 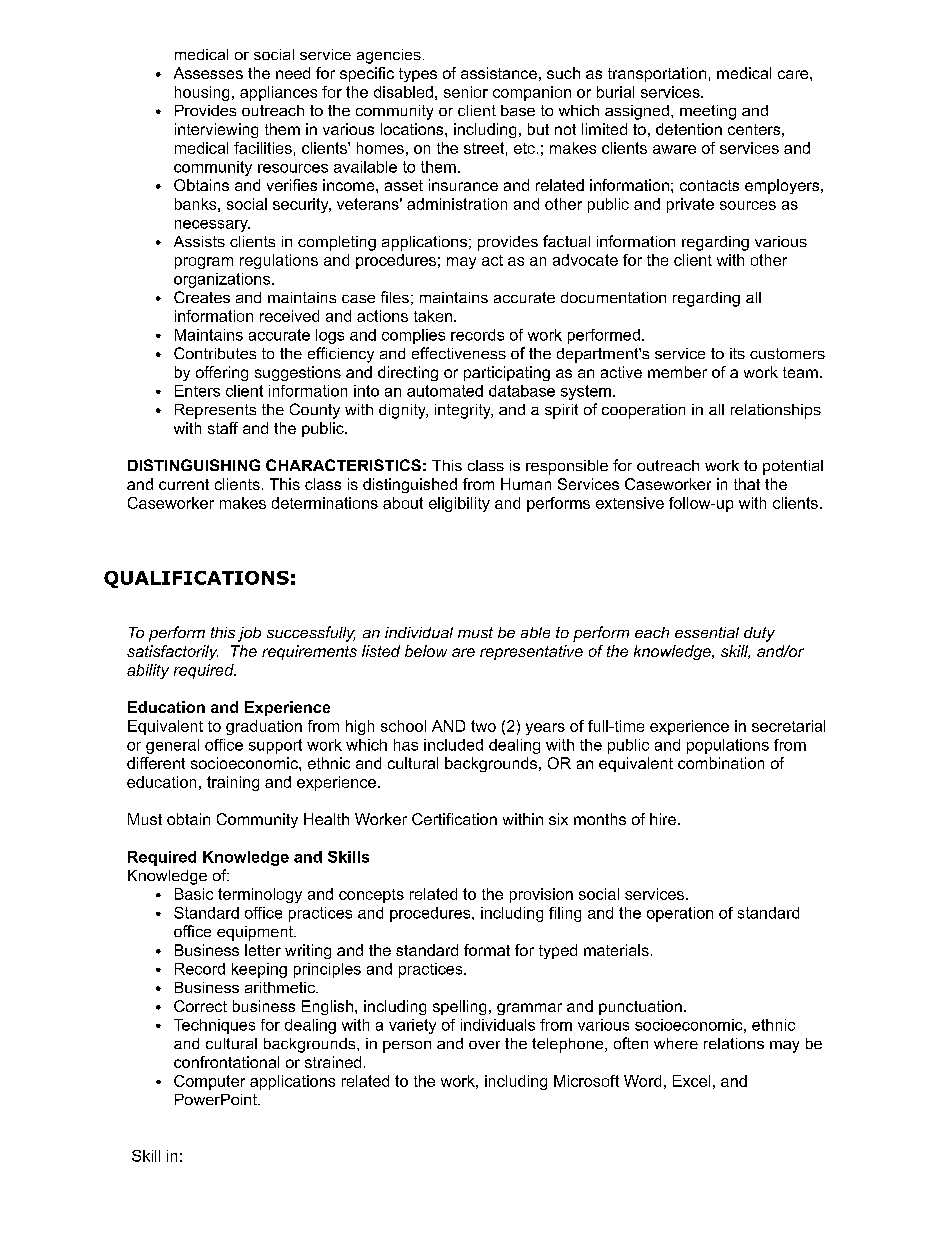 What do you see at coordinates (466, 92) in the page?
I see `senior` at bounding box center [466, 92].
